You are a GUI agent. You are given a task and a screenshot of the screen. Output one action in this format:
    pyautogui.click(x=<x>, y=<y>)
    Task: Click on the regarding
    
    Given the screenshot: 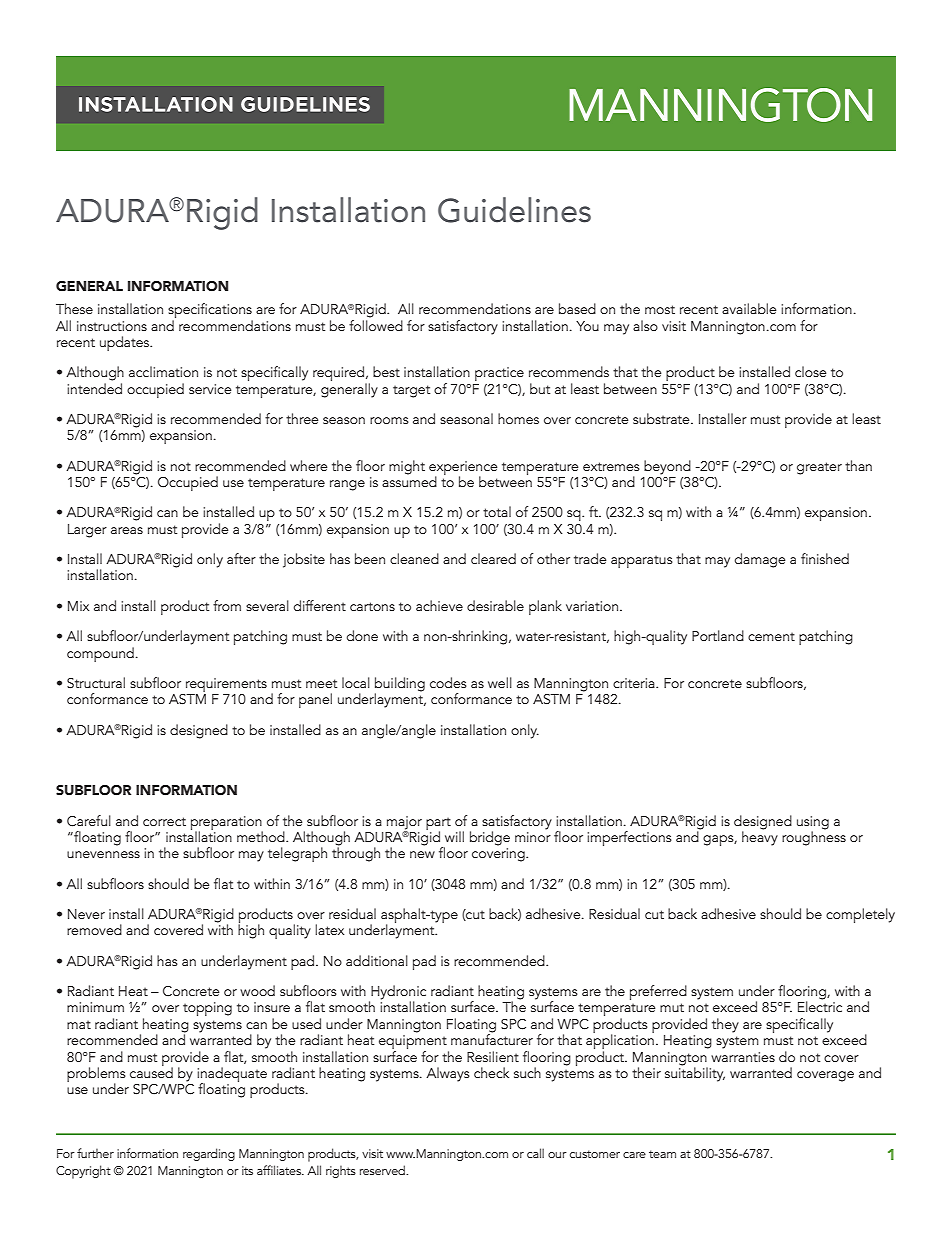 What is the action you would take?
    pyautogui.click(x=209, y=1154)
